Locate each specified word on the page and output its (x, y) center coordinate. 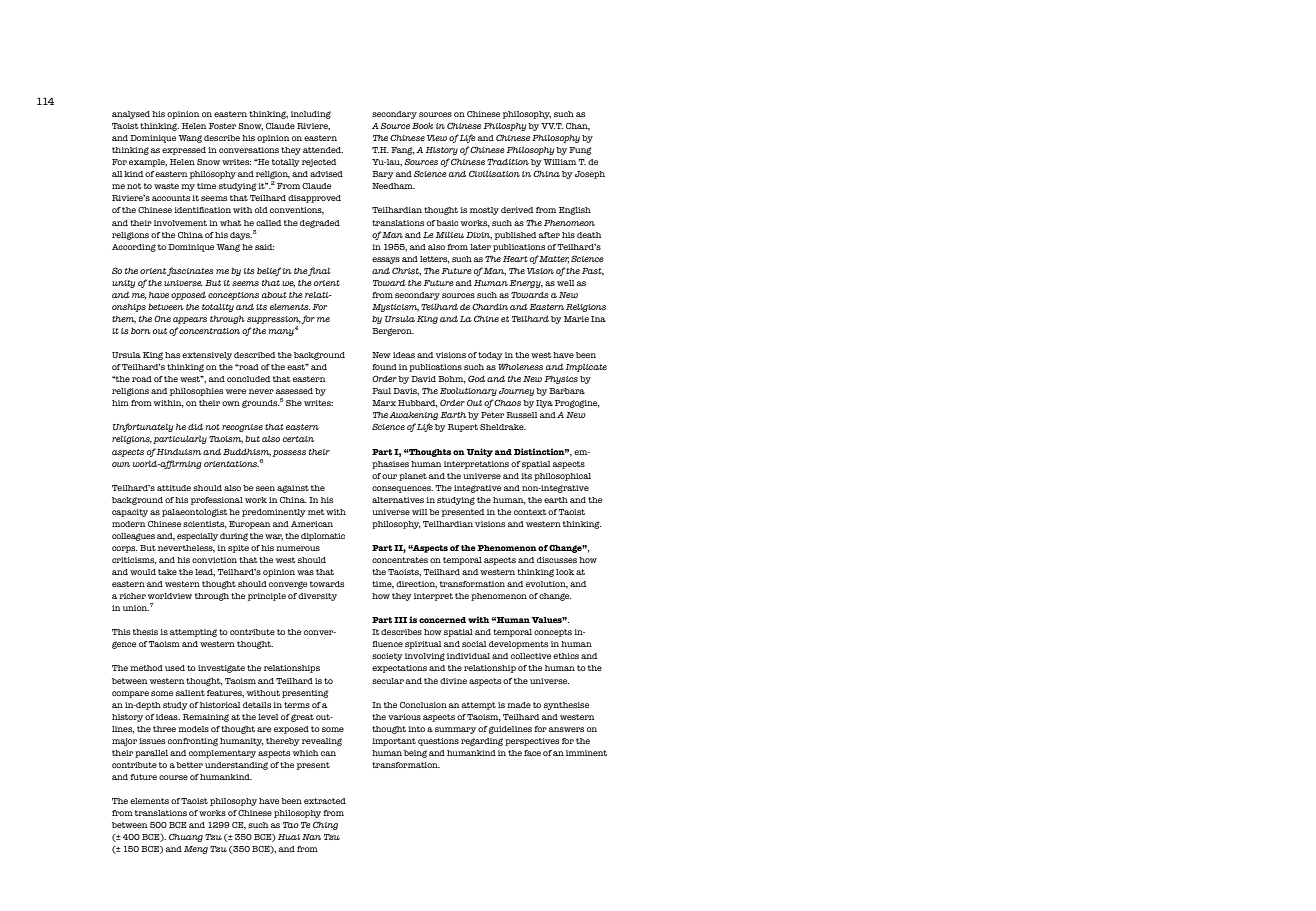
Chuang (186, 837)
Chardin (490, 306)
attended (323, 150)
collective (531, 656)
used (175, 668)
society (387, 657)
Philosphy (504, 127)
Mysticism (395, 308)
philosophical (562, 477)
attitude (174, 488)
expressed (184, 151)
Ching (325, 825)
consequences (402, 489)
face (532, 753)
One (162, 319)
